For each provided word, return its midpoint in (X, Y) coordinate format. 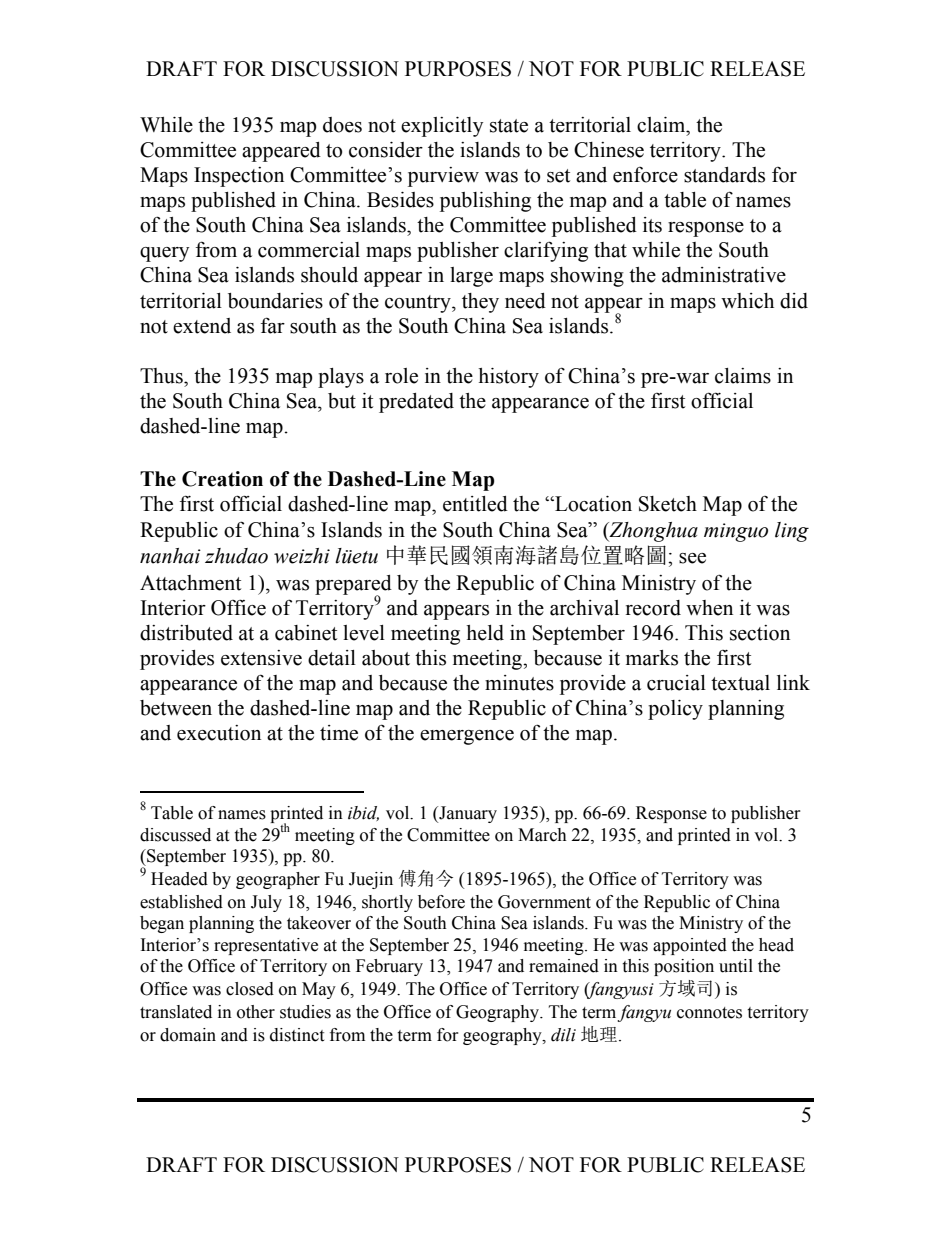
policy (675, 710)
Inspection (239, 177)
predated (416, 403)
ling (792, 532)
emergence (467, 737)
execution (219, 733)
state (509, 126)
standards (724, 175)
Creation (222, 479)
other (256, 1012)
